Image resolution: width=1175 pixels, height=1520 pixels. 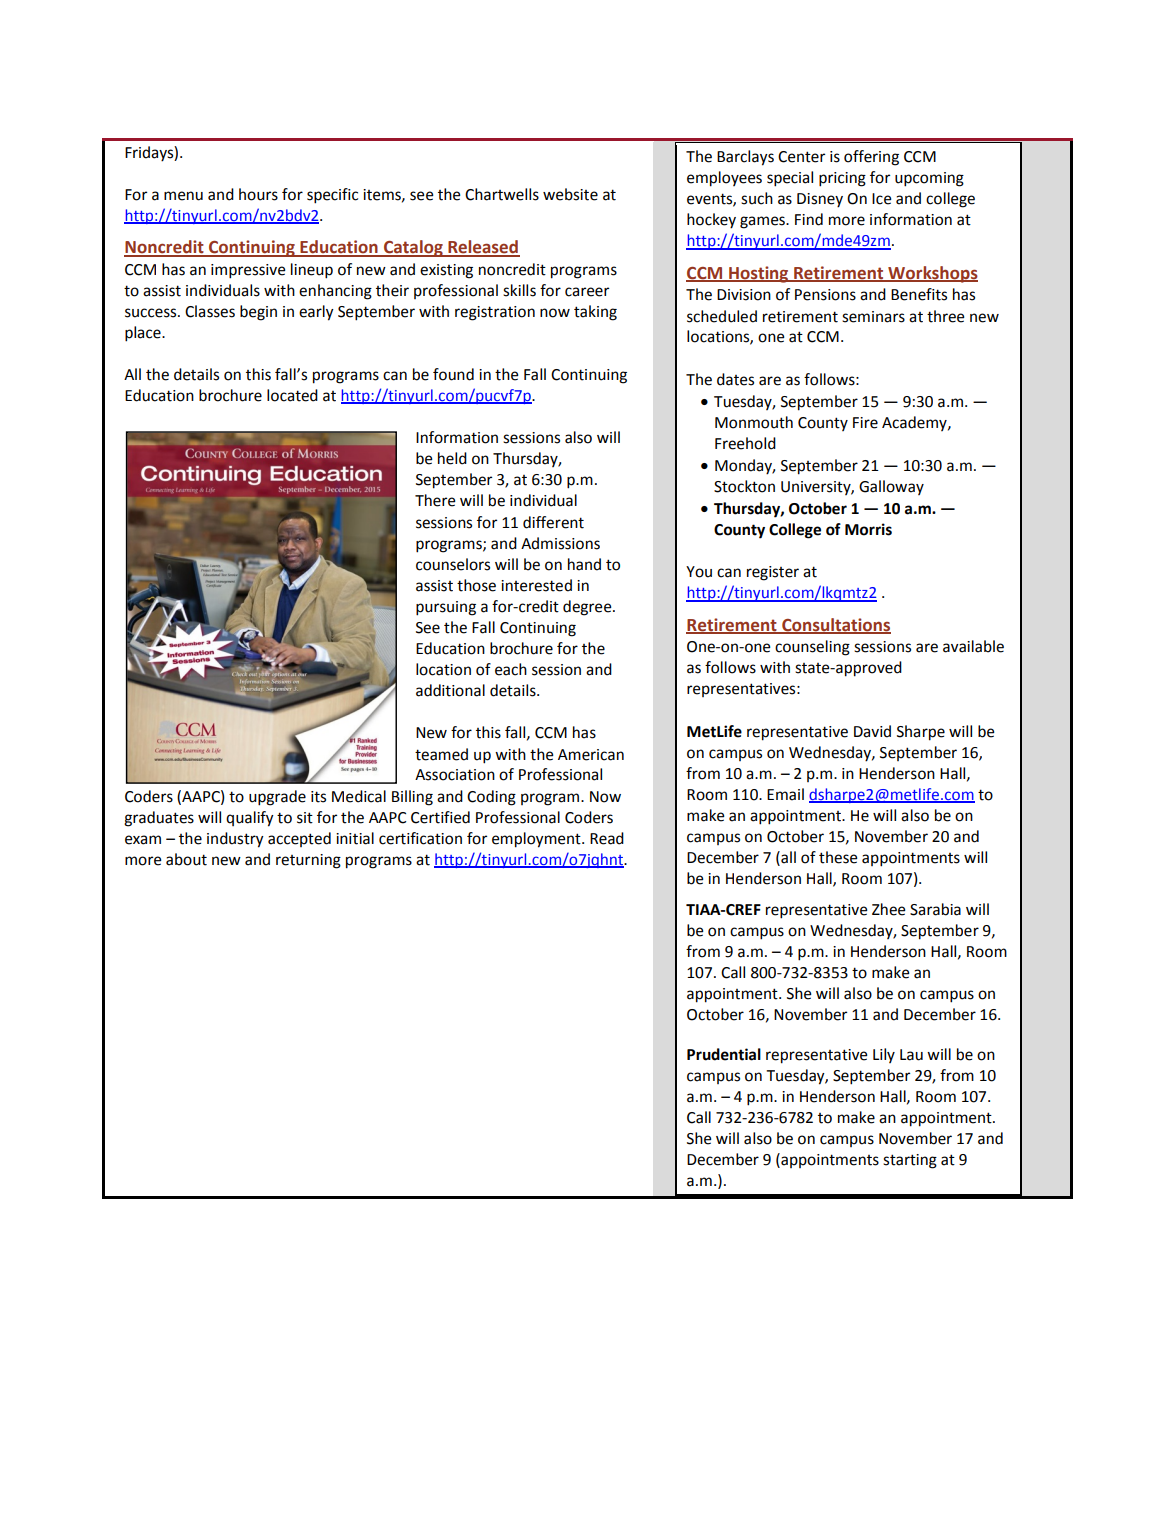 I want to click on located, so click(x=292, y=395).
